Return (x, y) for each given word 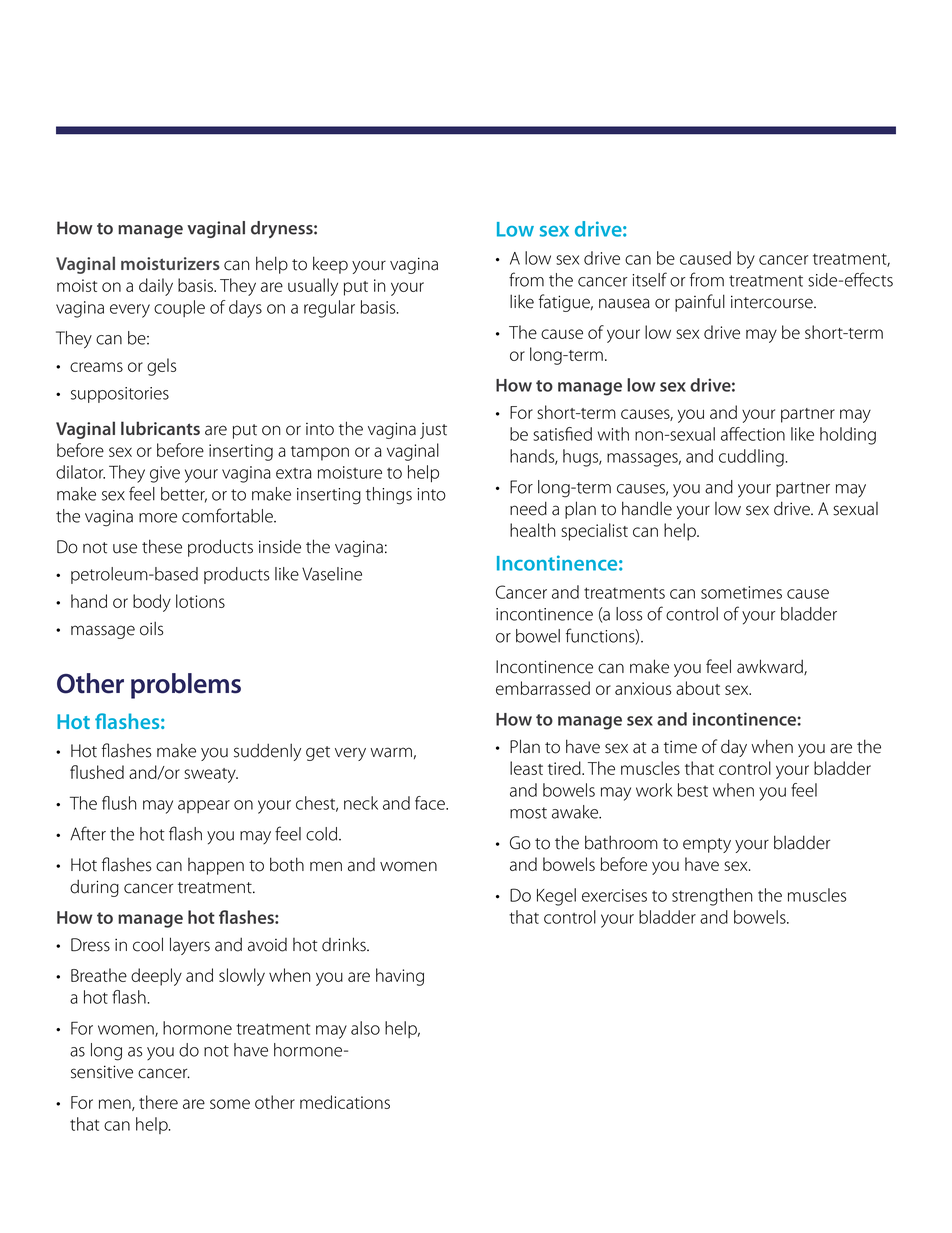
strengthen (712, 897)
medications (345, 1102)
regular (329, 309)
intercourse (773, 302)
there (158, 1102)
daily (156, 287)
